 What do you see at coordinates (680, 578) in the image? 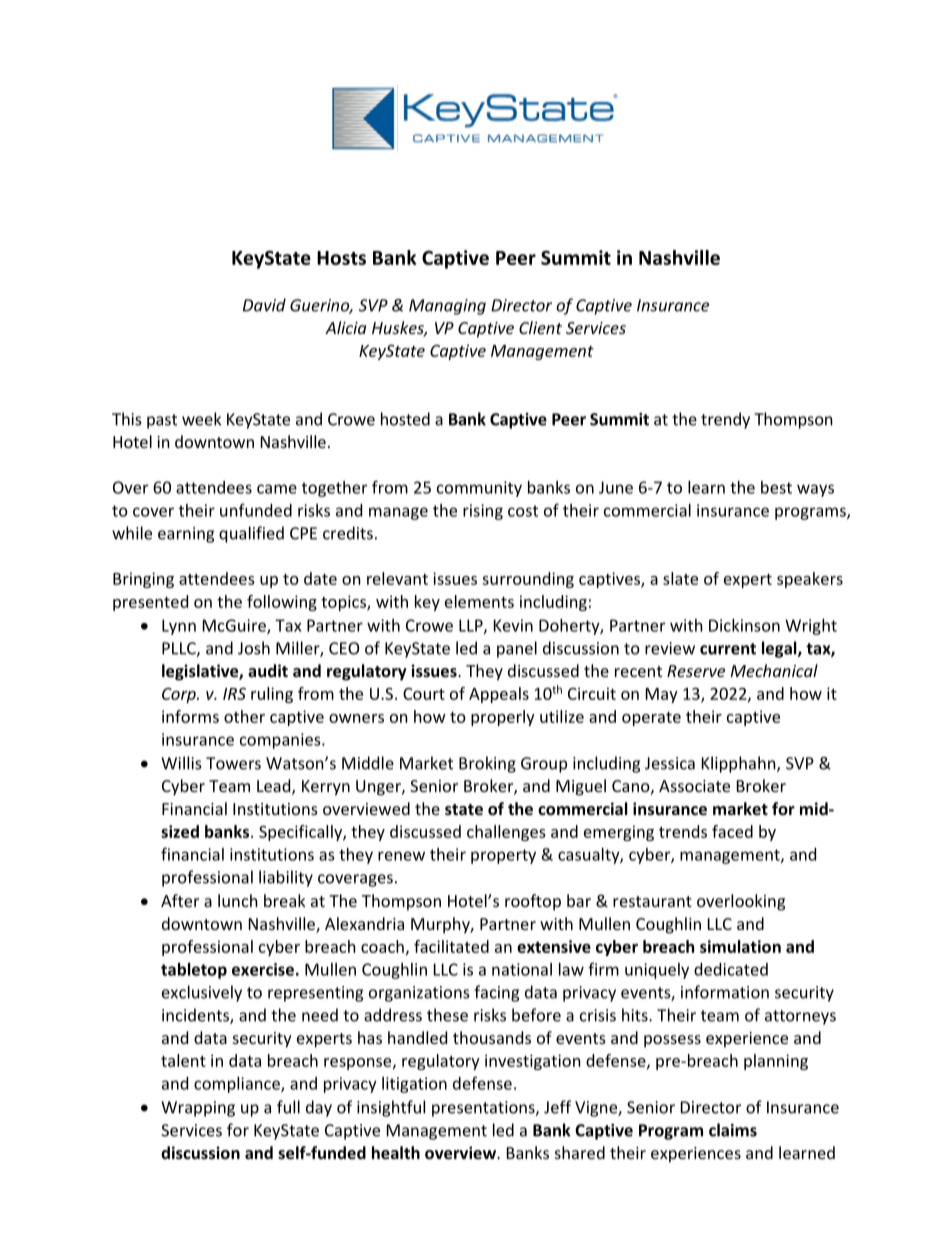
I see `slate` at bounding box center [680, 578].
